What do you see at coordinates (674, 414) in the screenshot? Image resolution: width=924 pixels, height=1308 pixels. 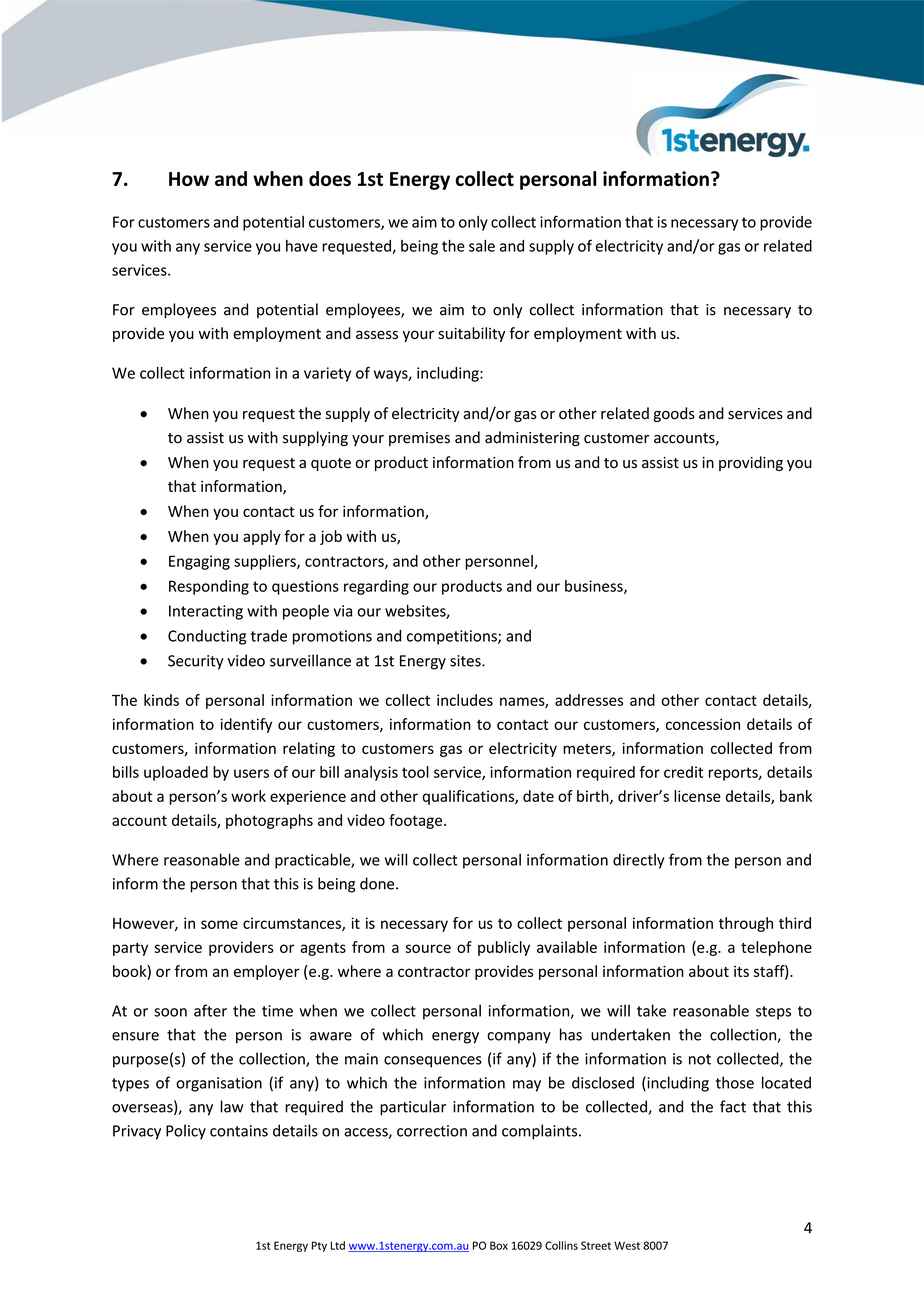 I see `goods` at bounding box center [674, 414].
